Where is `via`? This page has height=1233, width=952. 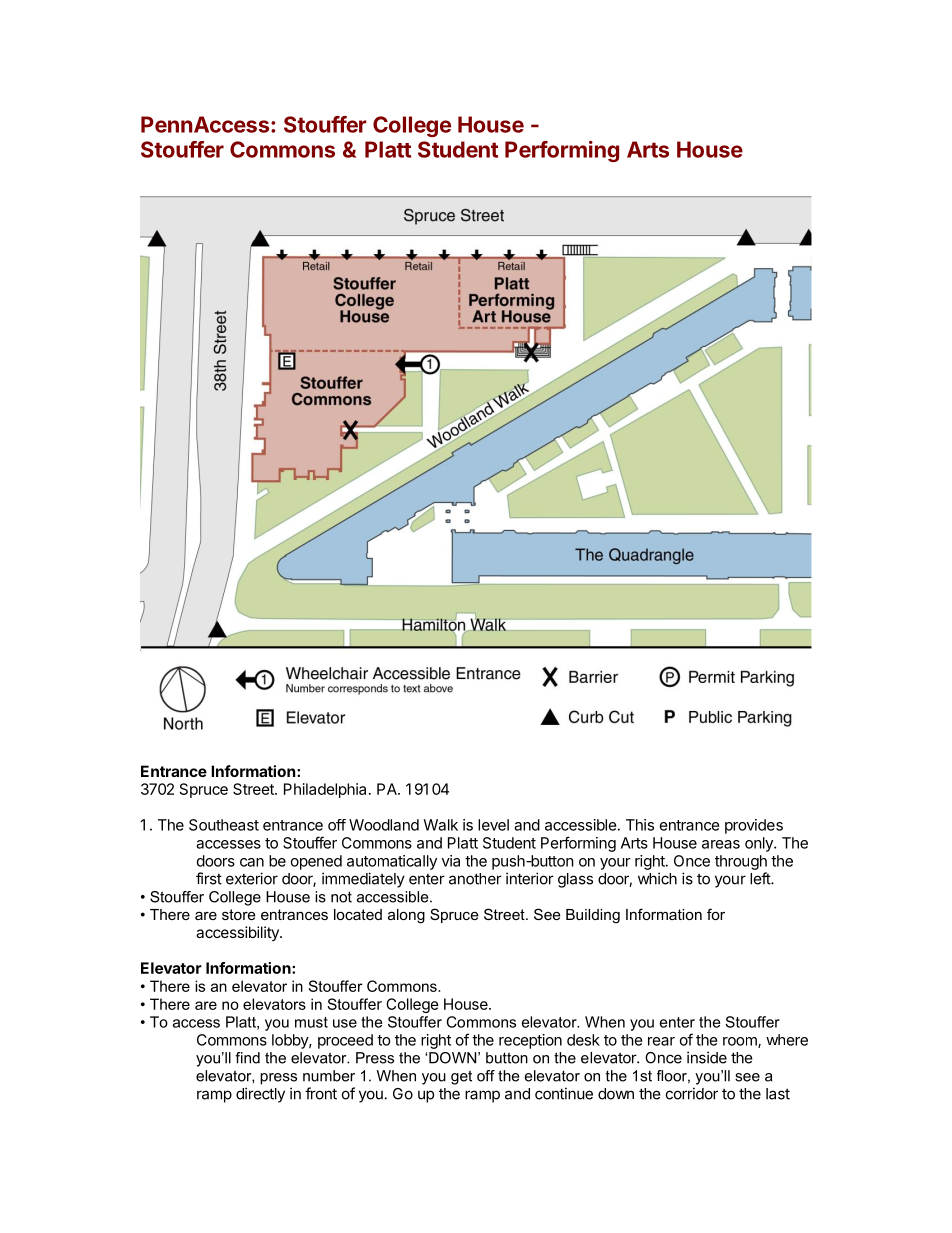 via is located at coordinates (451, 861).
